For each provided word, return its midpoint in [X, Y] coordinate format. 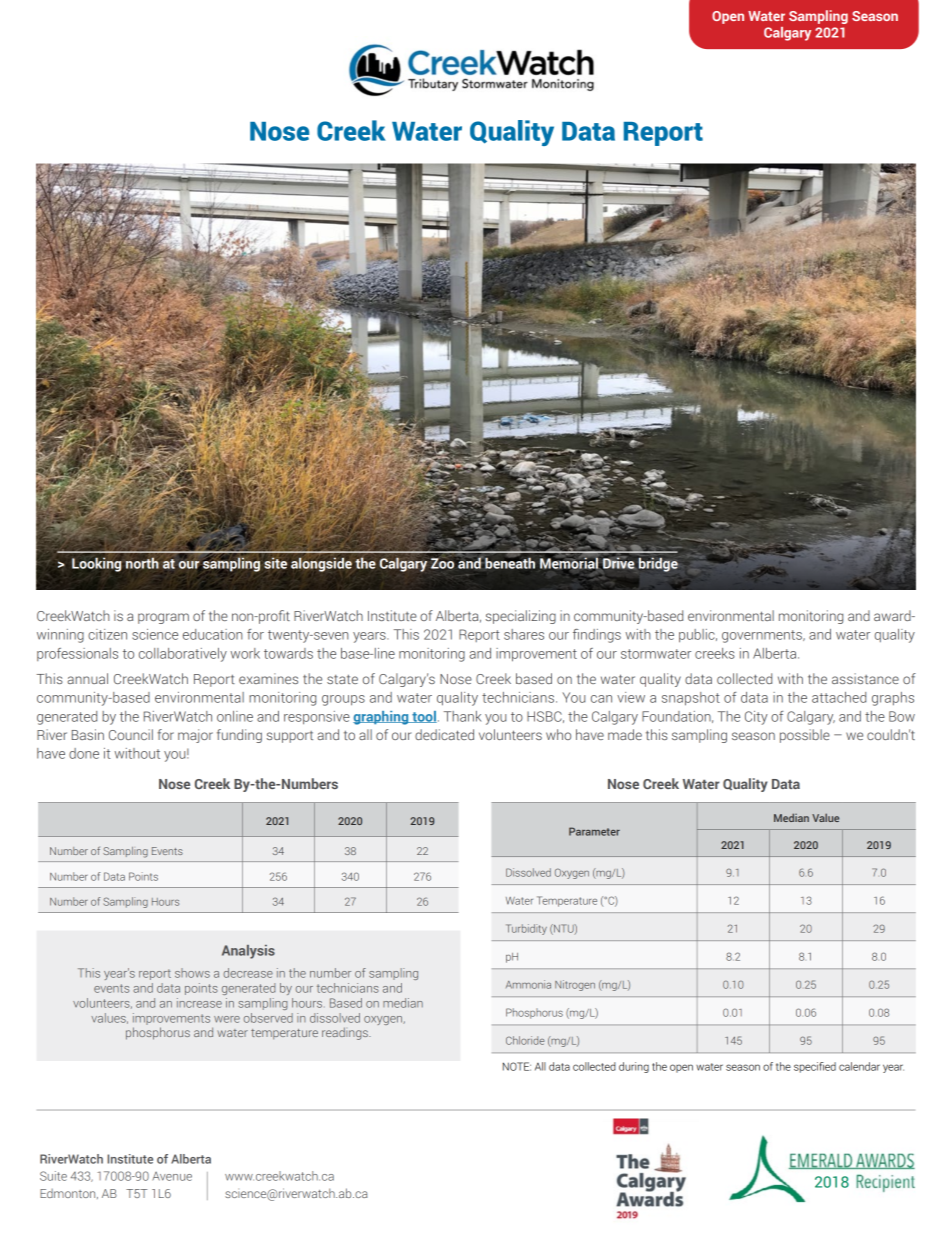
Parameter [594, 831]
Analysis [248, 952]
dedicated [444, 734]
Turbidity [526, 929]
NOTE [517, 1066]
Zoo [442, 563]
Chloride [525, 1040]
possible [805, 736]
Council [131, 734]
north [142, 563]
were [227, 1019]
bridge [658, 564]
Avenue [172, 1176]
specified [815, 1067]
